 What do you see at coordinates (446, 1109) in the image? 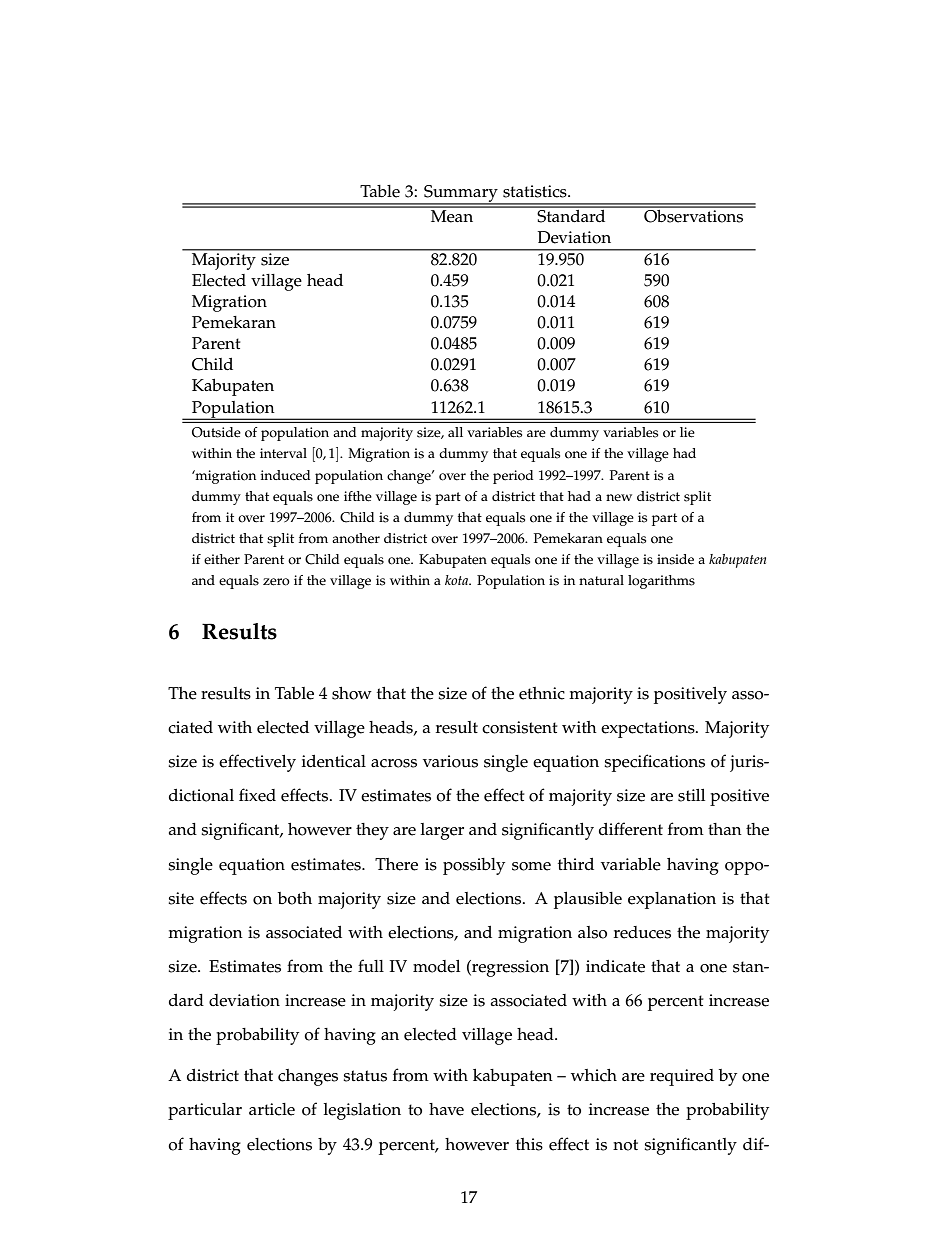
I see `have` at bounding box center [446, 1109].
